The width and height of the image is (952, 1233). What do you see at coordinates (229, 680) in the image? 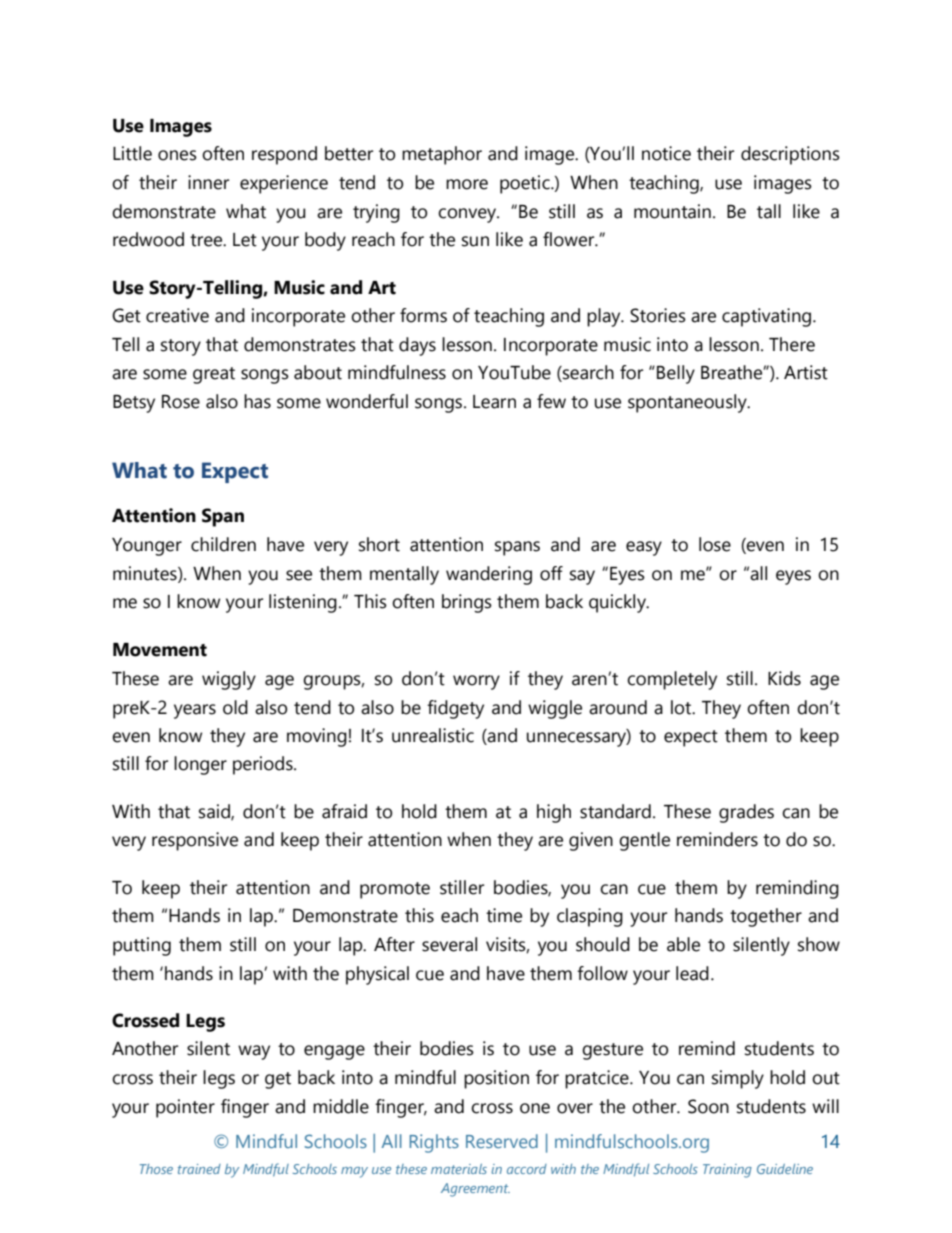
I see `wiggly` at bounding box center [229, 680].
